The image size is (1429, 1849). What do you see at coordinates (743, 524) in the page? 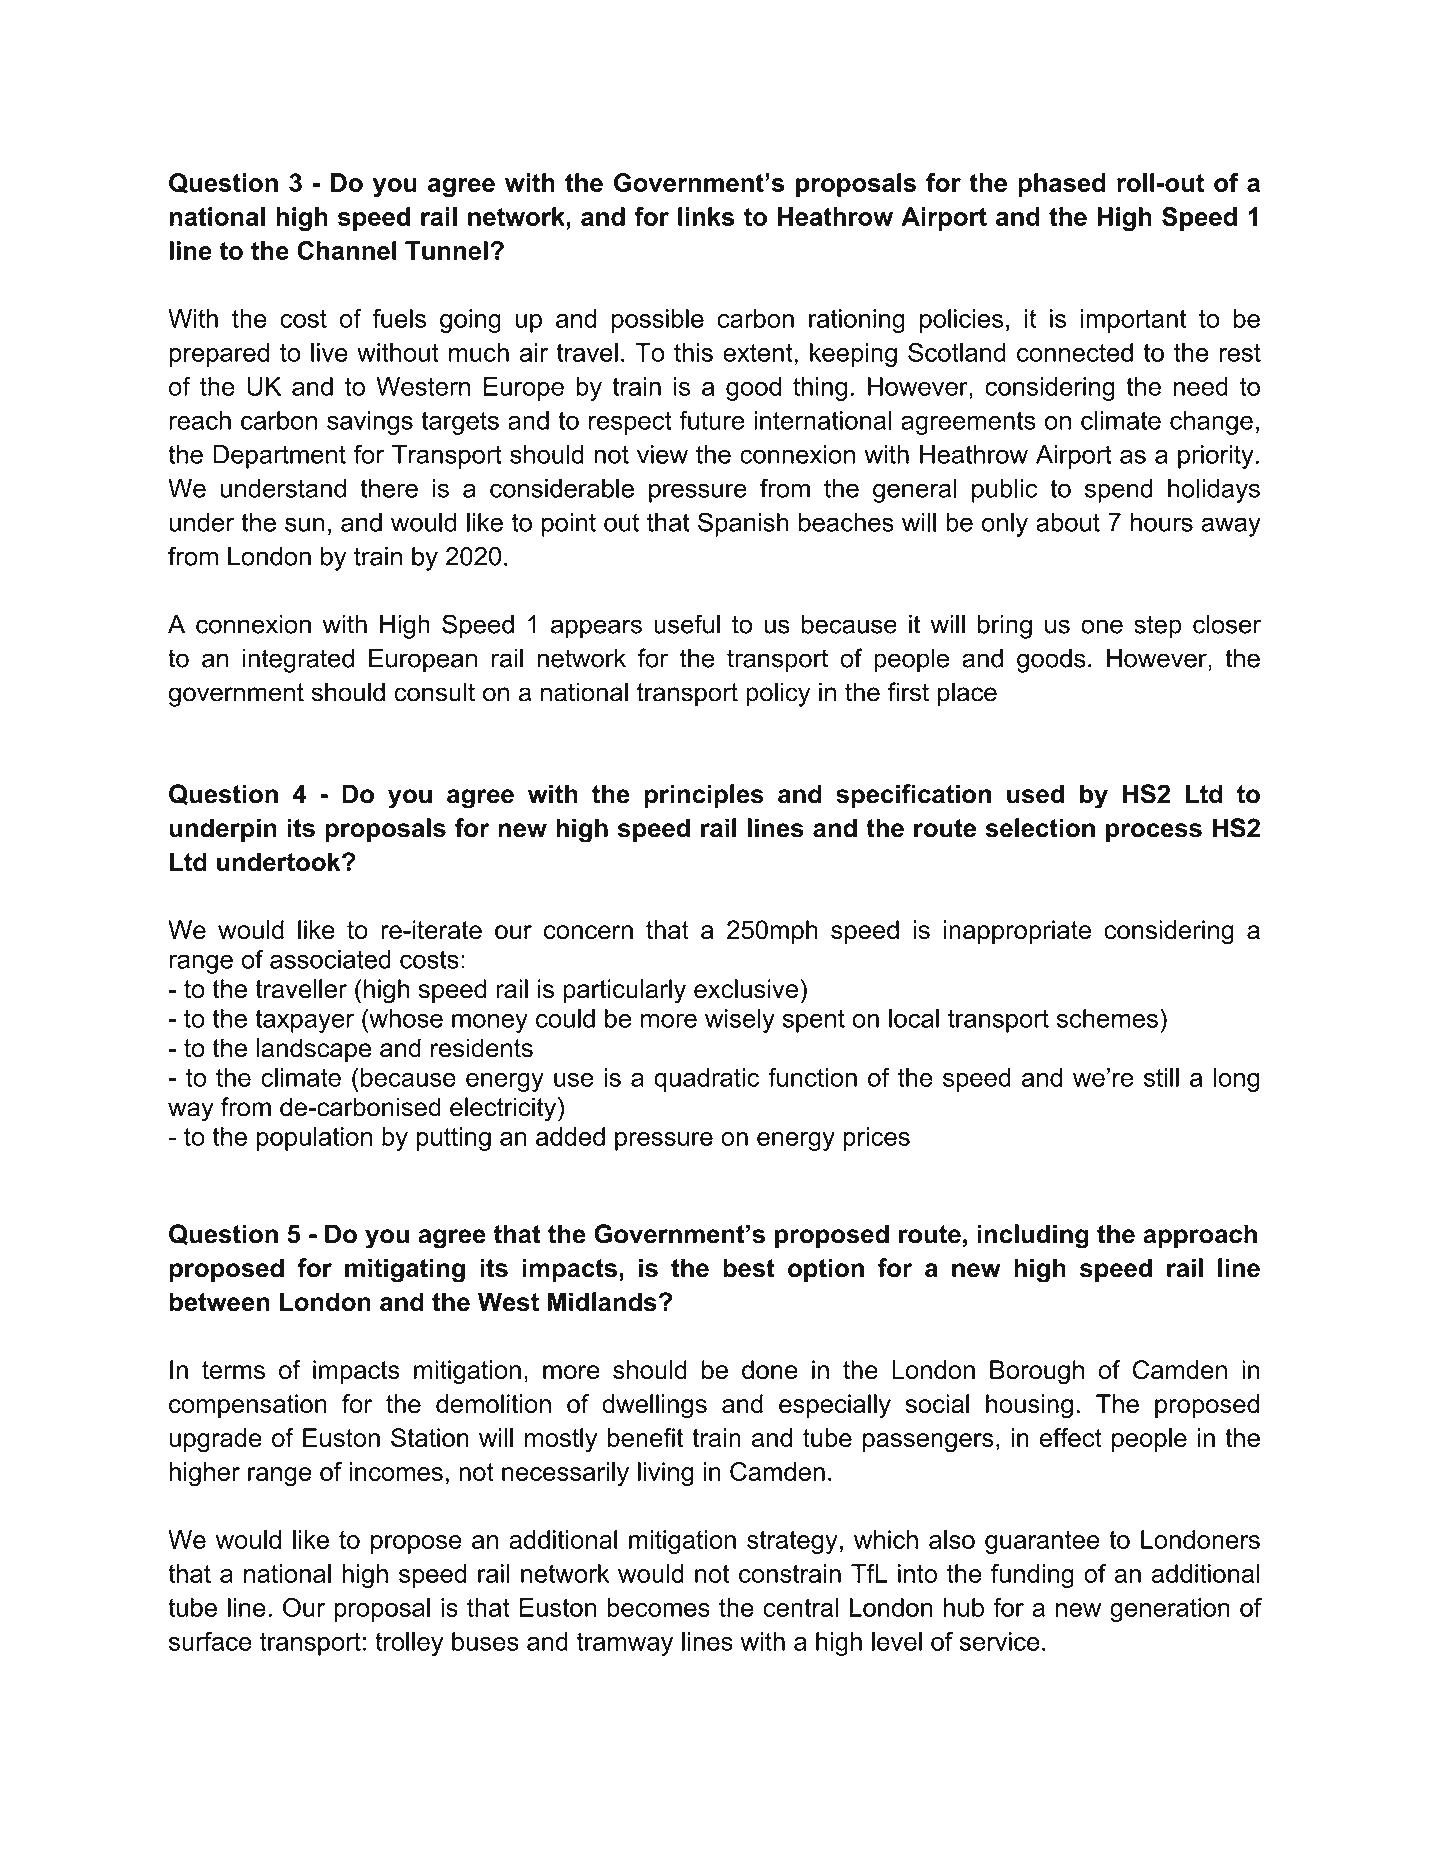
I see `Spanish` at bounding box center [743, 524].
